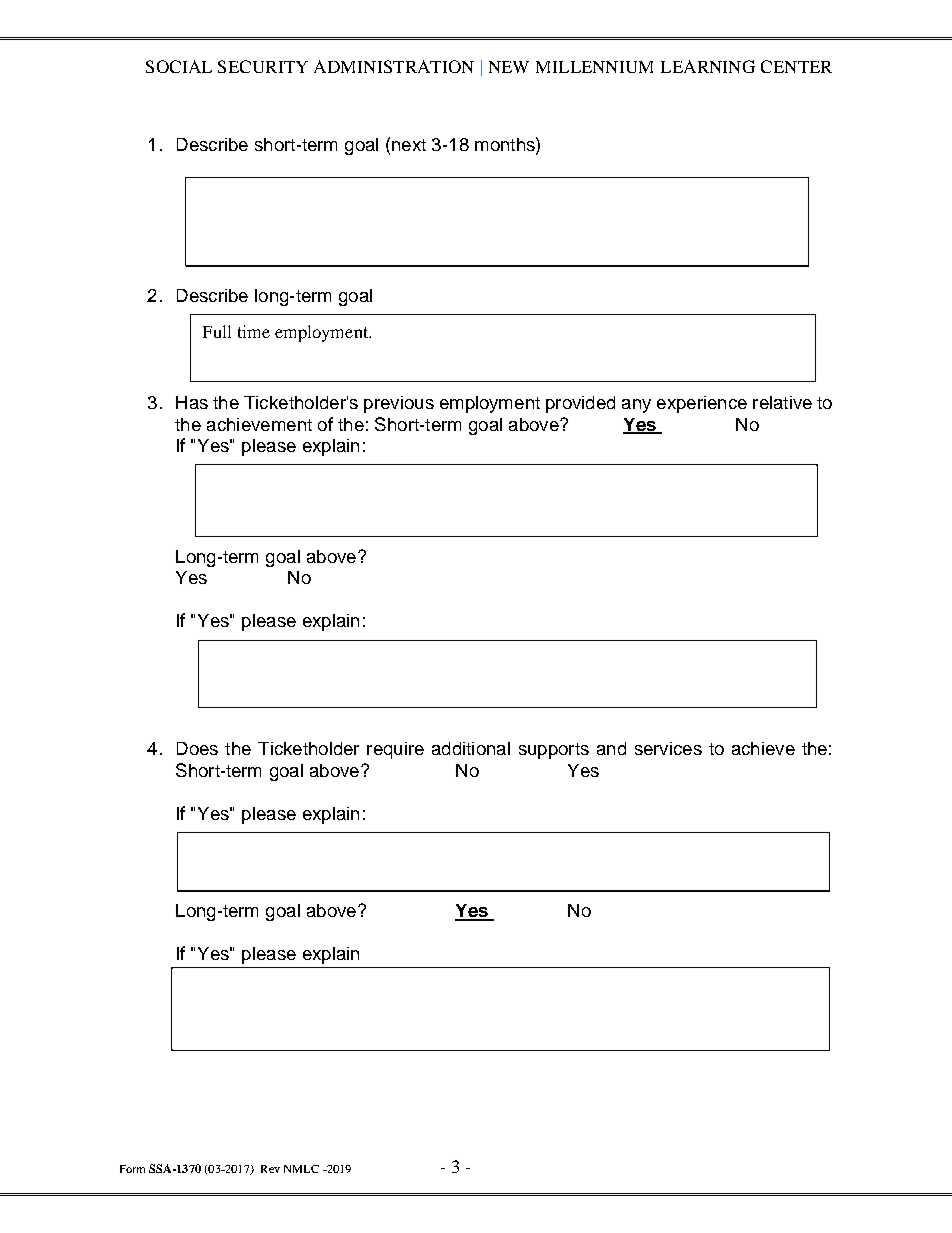 The width and height of the screenshot is (952, 1233). What do you see at coordinates (509, 67) in the screenshot?
I see `NEW` at bounding box center [509, 67].
